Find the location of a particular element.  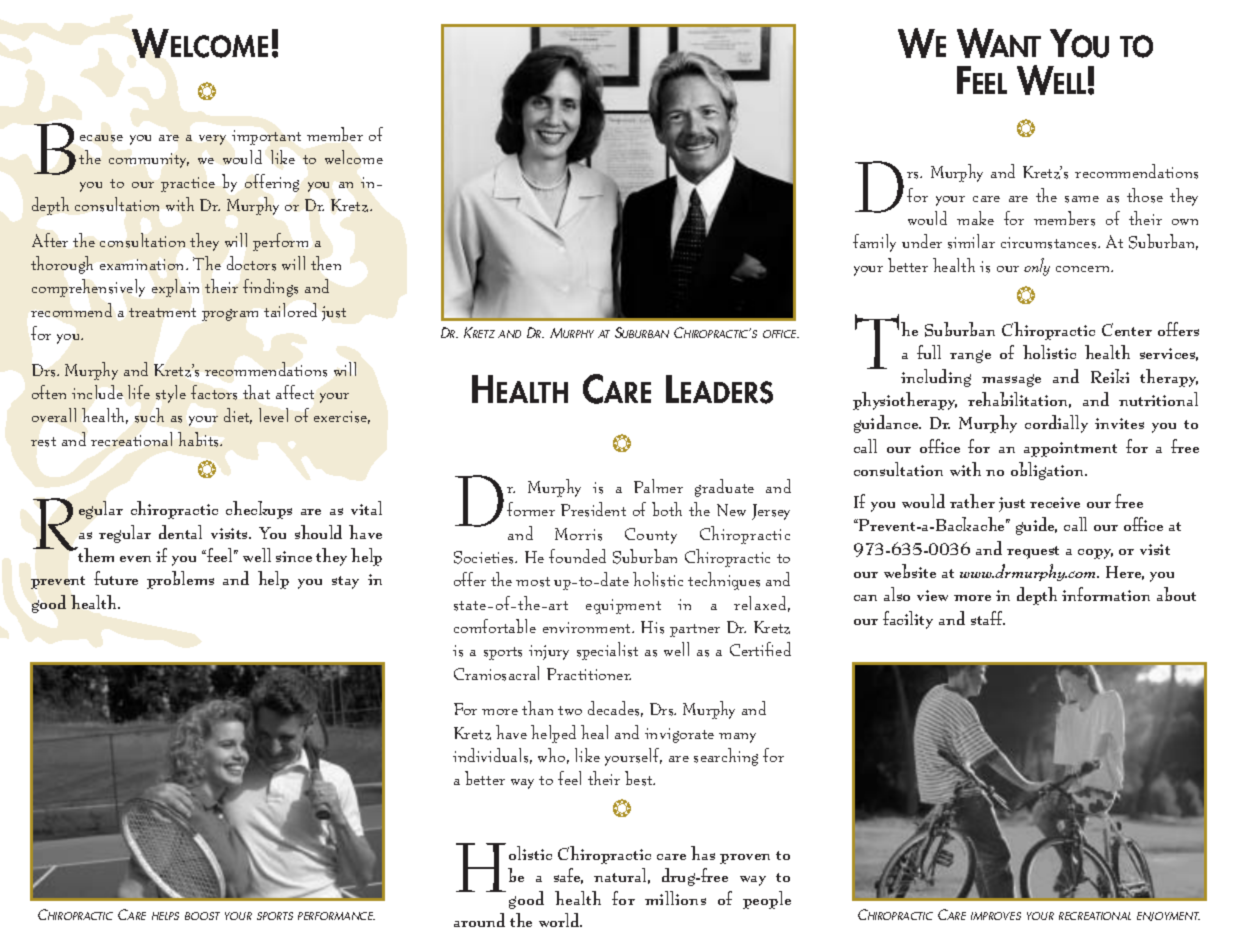

staff is located at coordinates (988, 618).
